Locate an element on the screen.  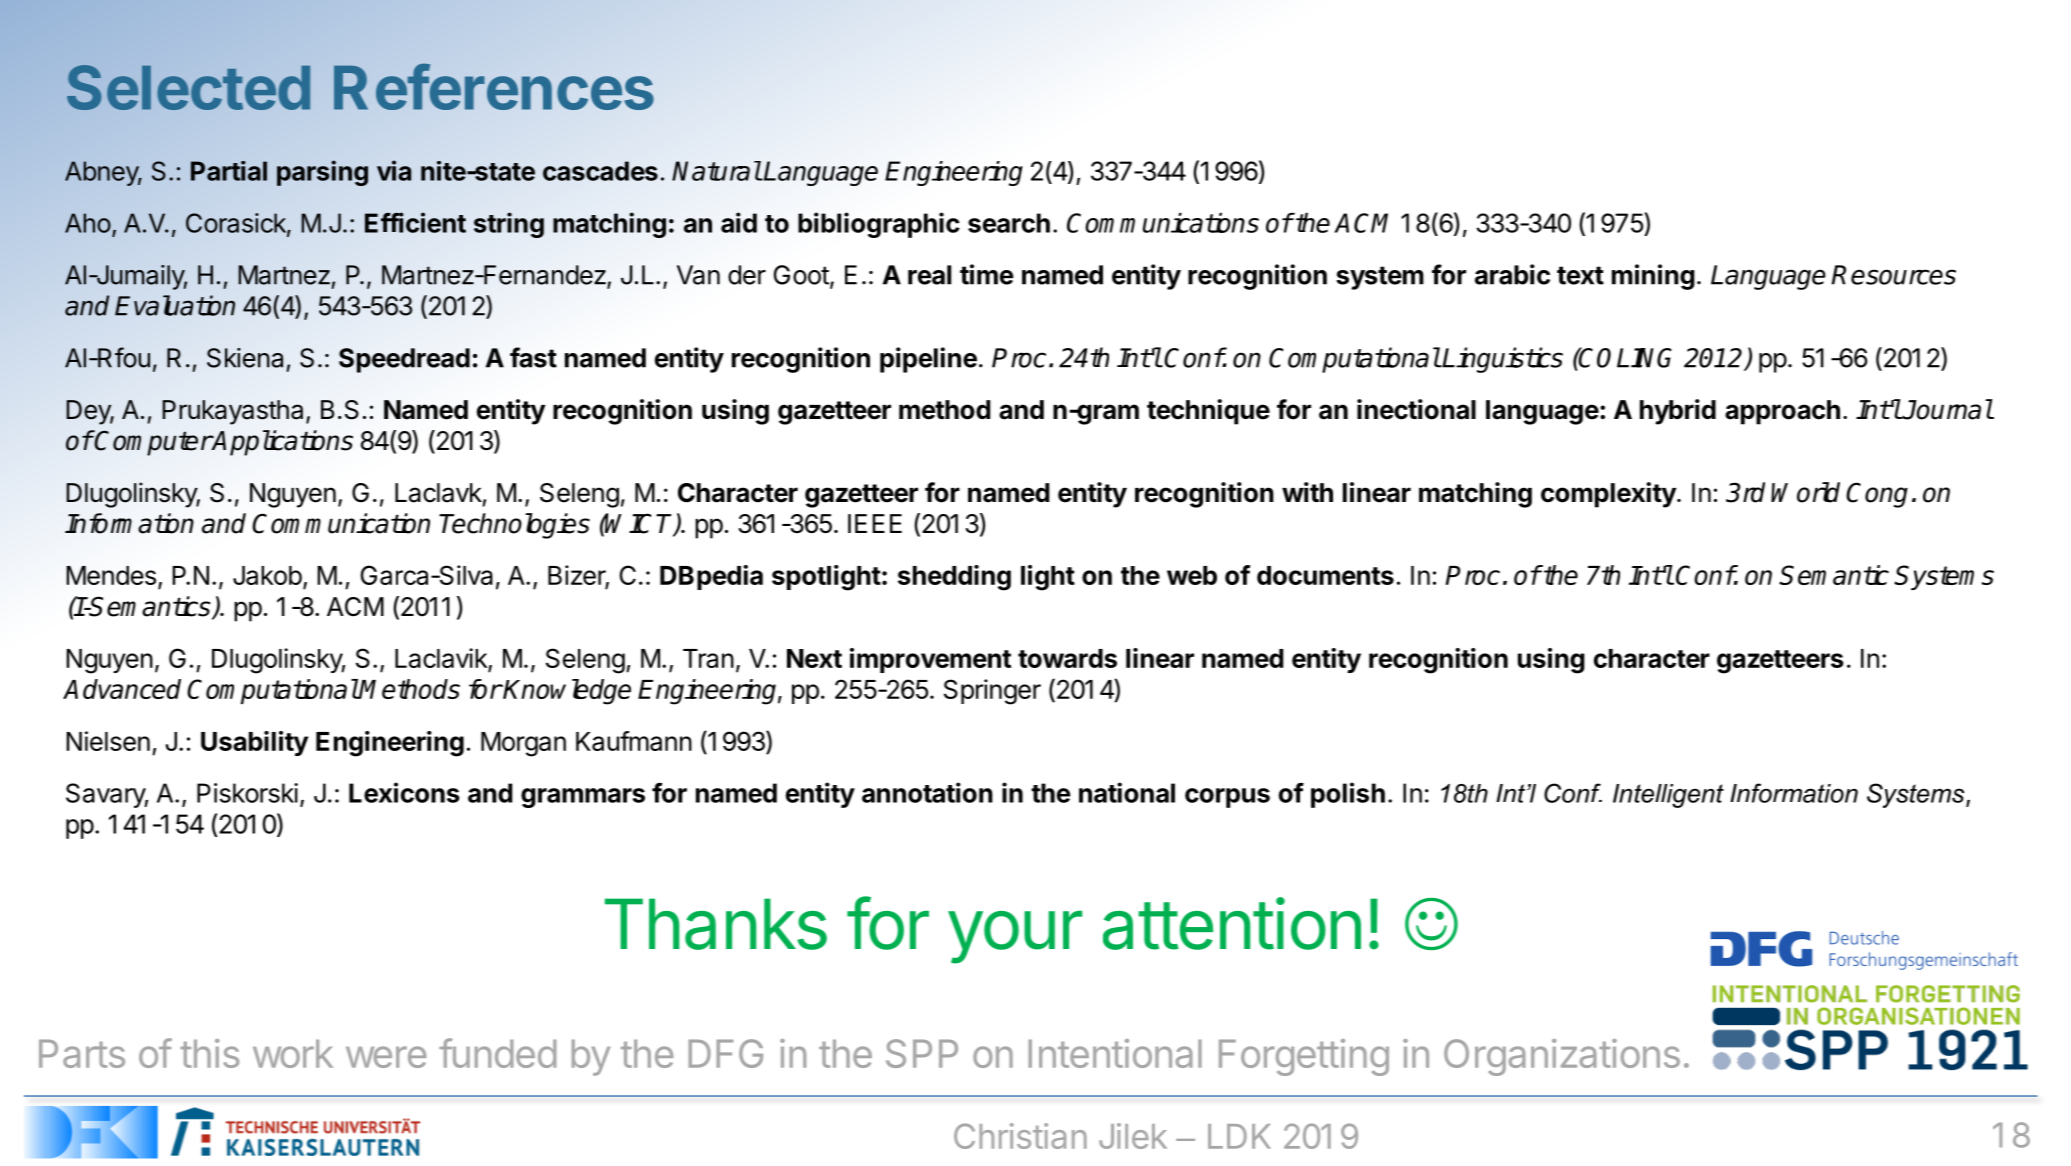
annotation is located at coordinates (927, 792).
